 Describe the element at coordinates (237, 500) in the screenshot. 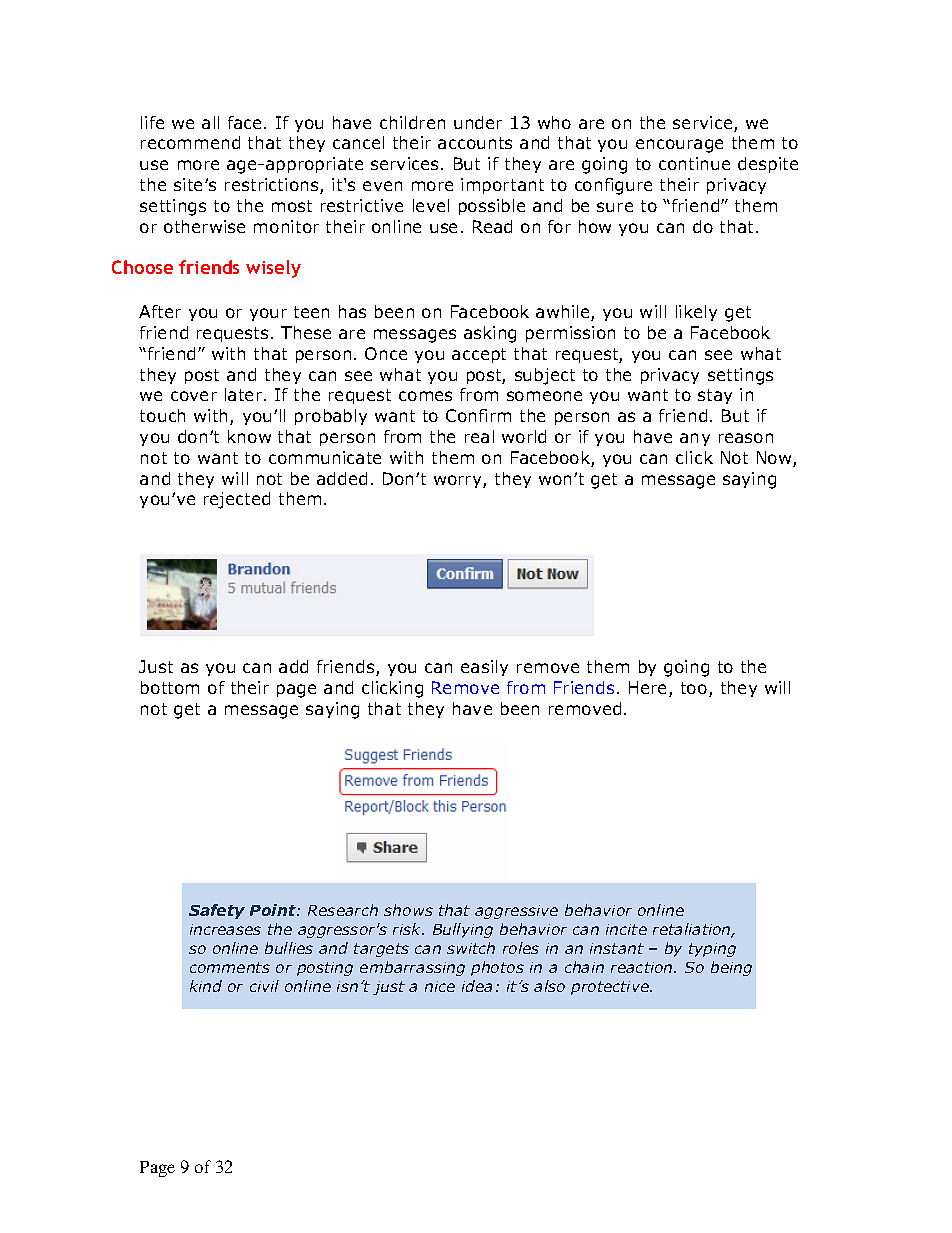

I see `rejected` at that location.
